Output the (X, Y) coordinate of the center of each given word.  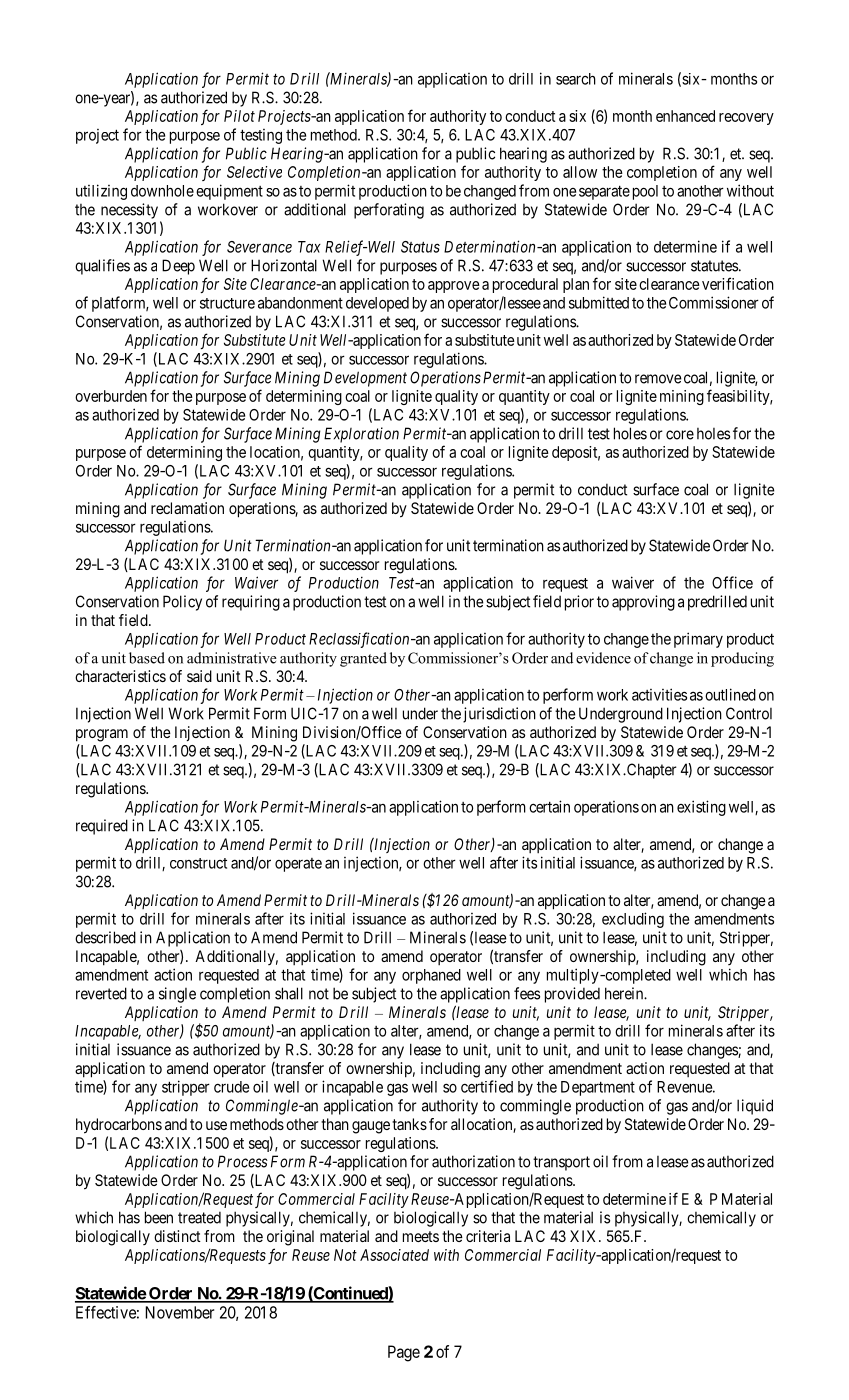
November (179, 1312)
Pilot (239, 116)
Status (420, 247)
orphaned (431, 976)
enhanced (685, 116)
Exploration (361, 435)
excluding (633, 920)
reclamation (187, 508)
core (680, 435)
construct (198, 863)
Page (404, 1353)
